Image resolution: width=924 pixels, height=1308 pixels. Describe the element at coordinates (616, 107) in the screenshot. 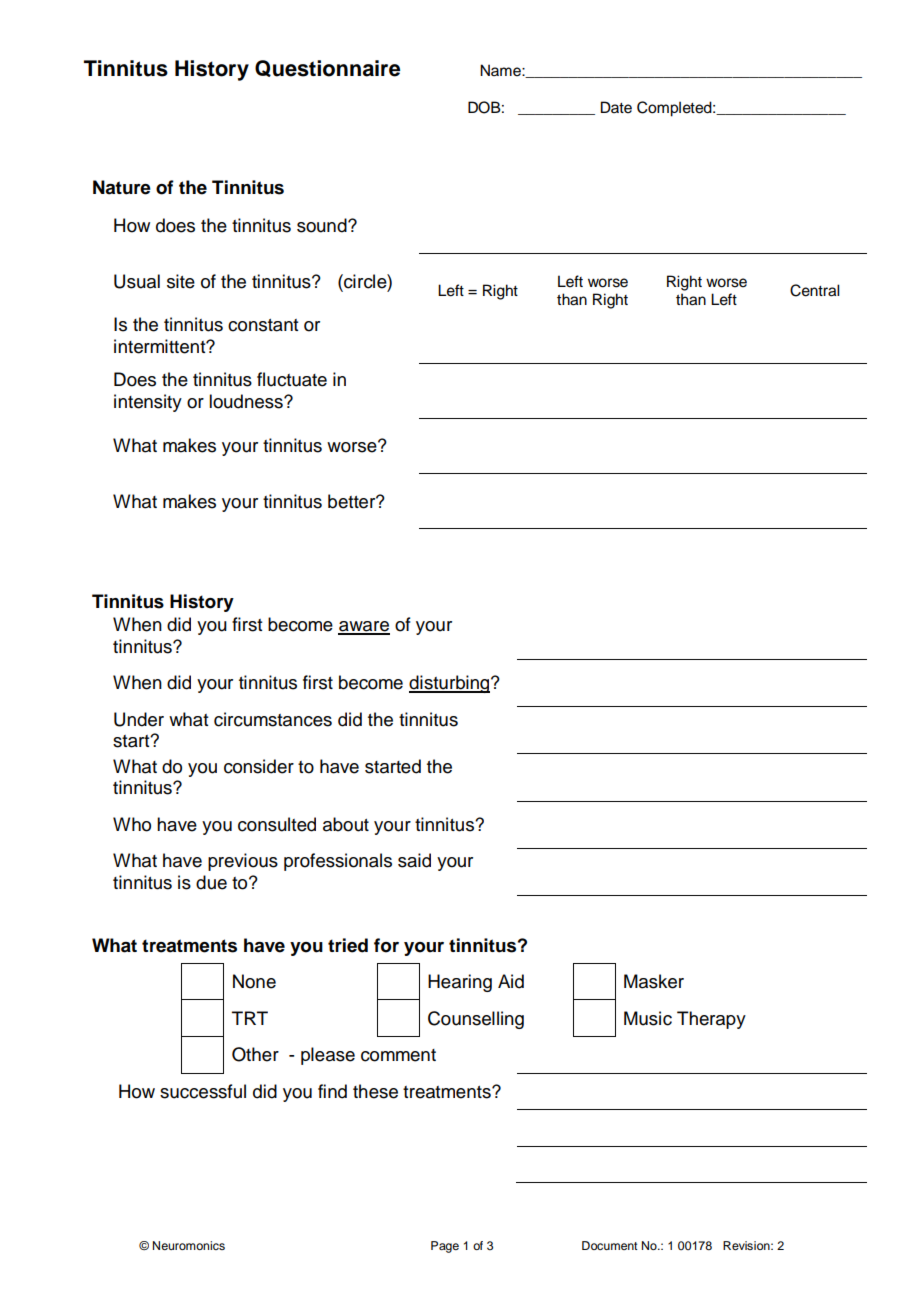

I see `Date` at that location.
